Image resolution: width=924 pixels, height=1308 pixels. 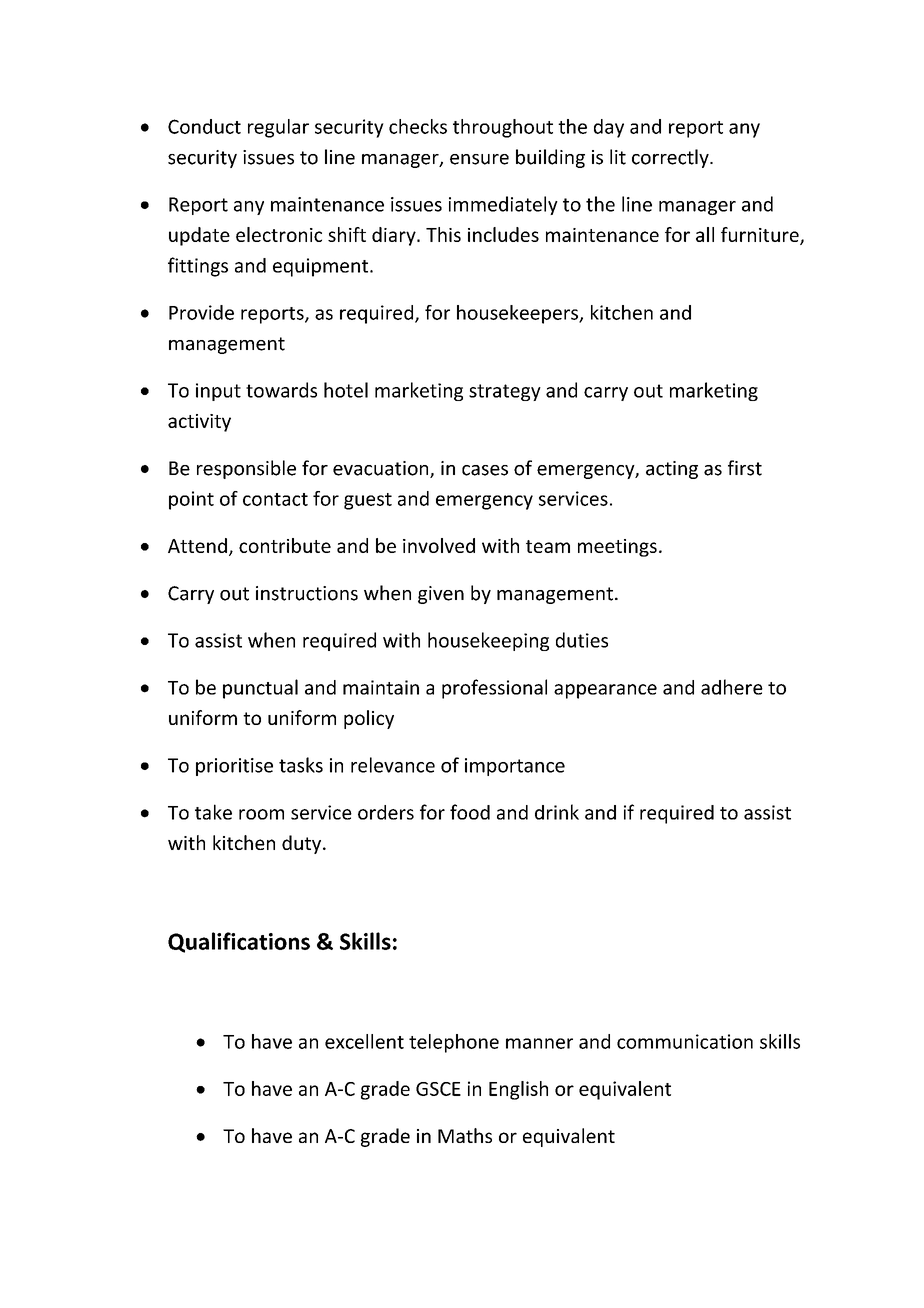 What do you see at coordinates (285, 545) in the document?
I see `contribute` at bounding box center [285, 545].
